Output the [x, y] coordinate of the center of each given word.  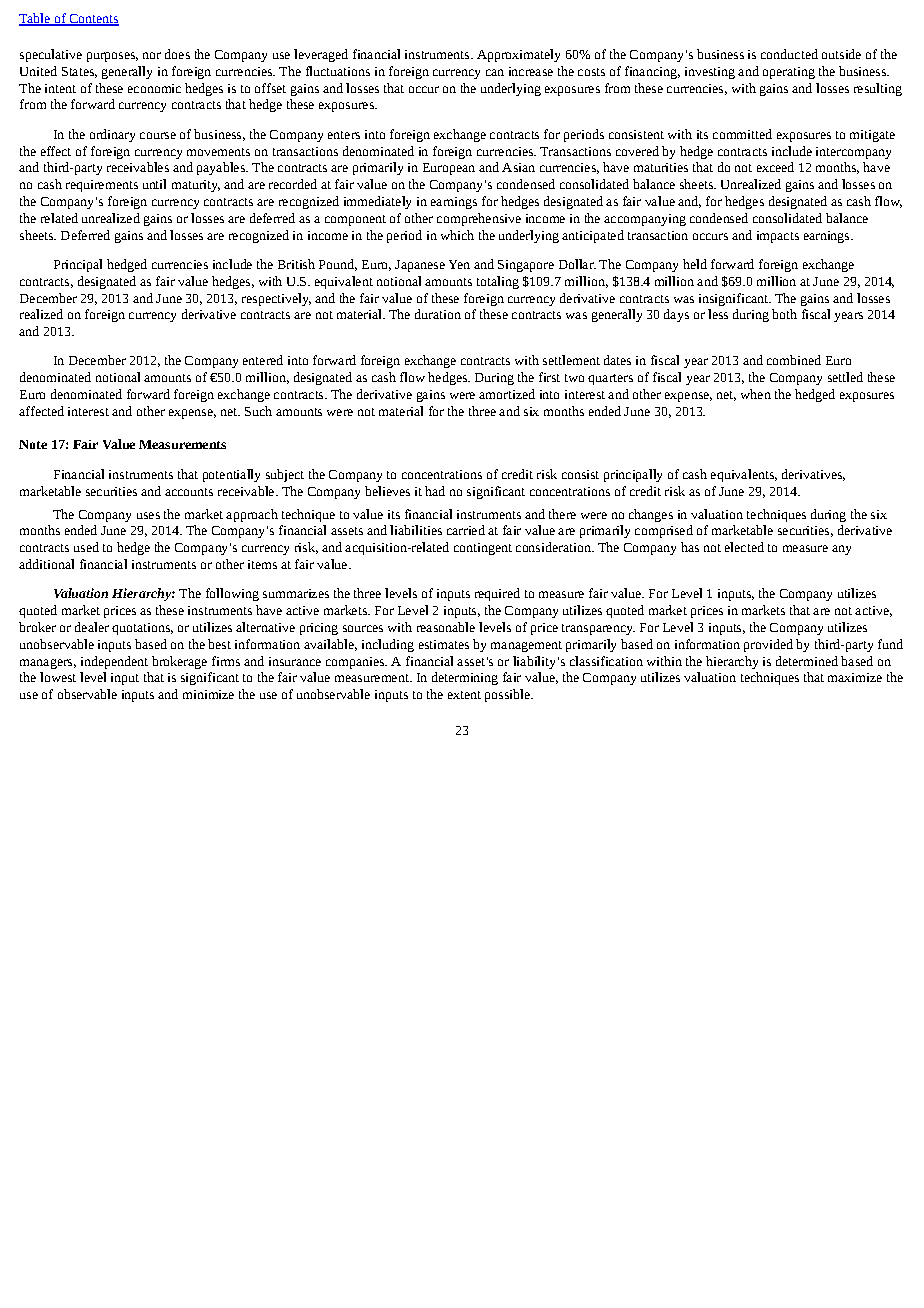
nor [152, 55]
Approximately [518, 55]
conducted [789, 54]
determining [465, 678]
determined [807, 661]
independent [114, 662]
